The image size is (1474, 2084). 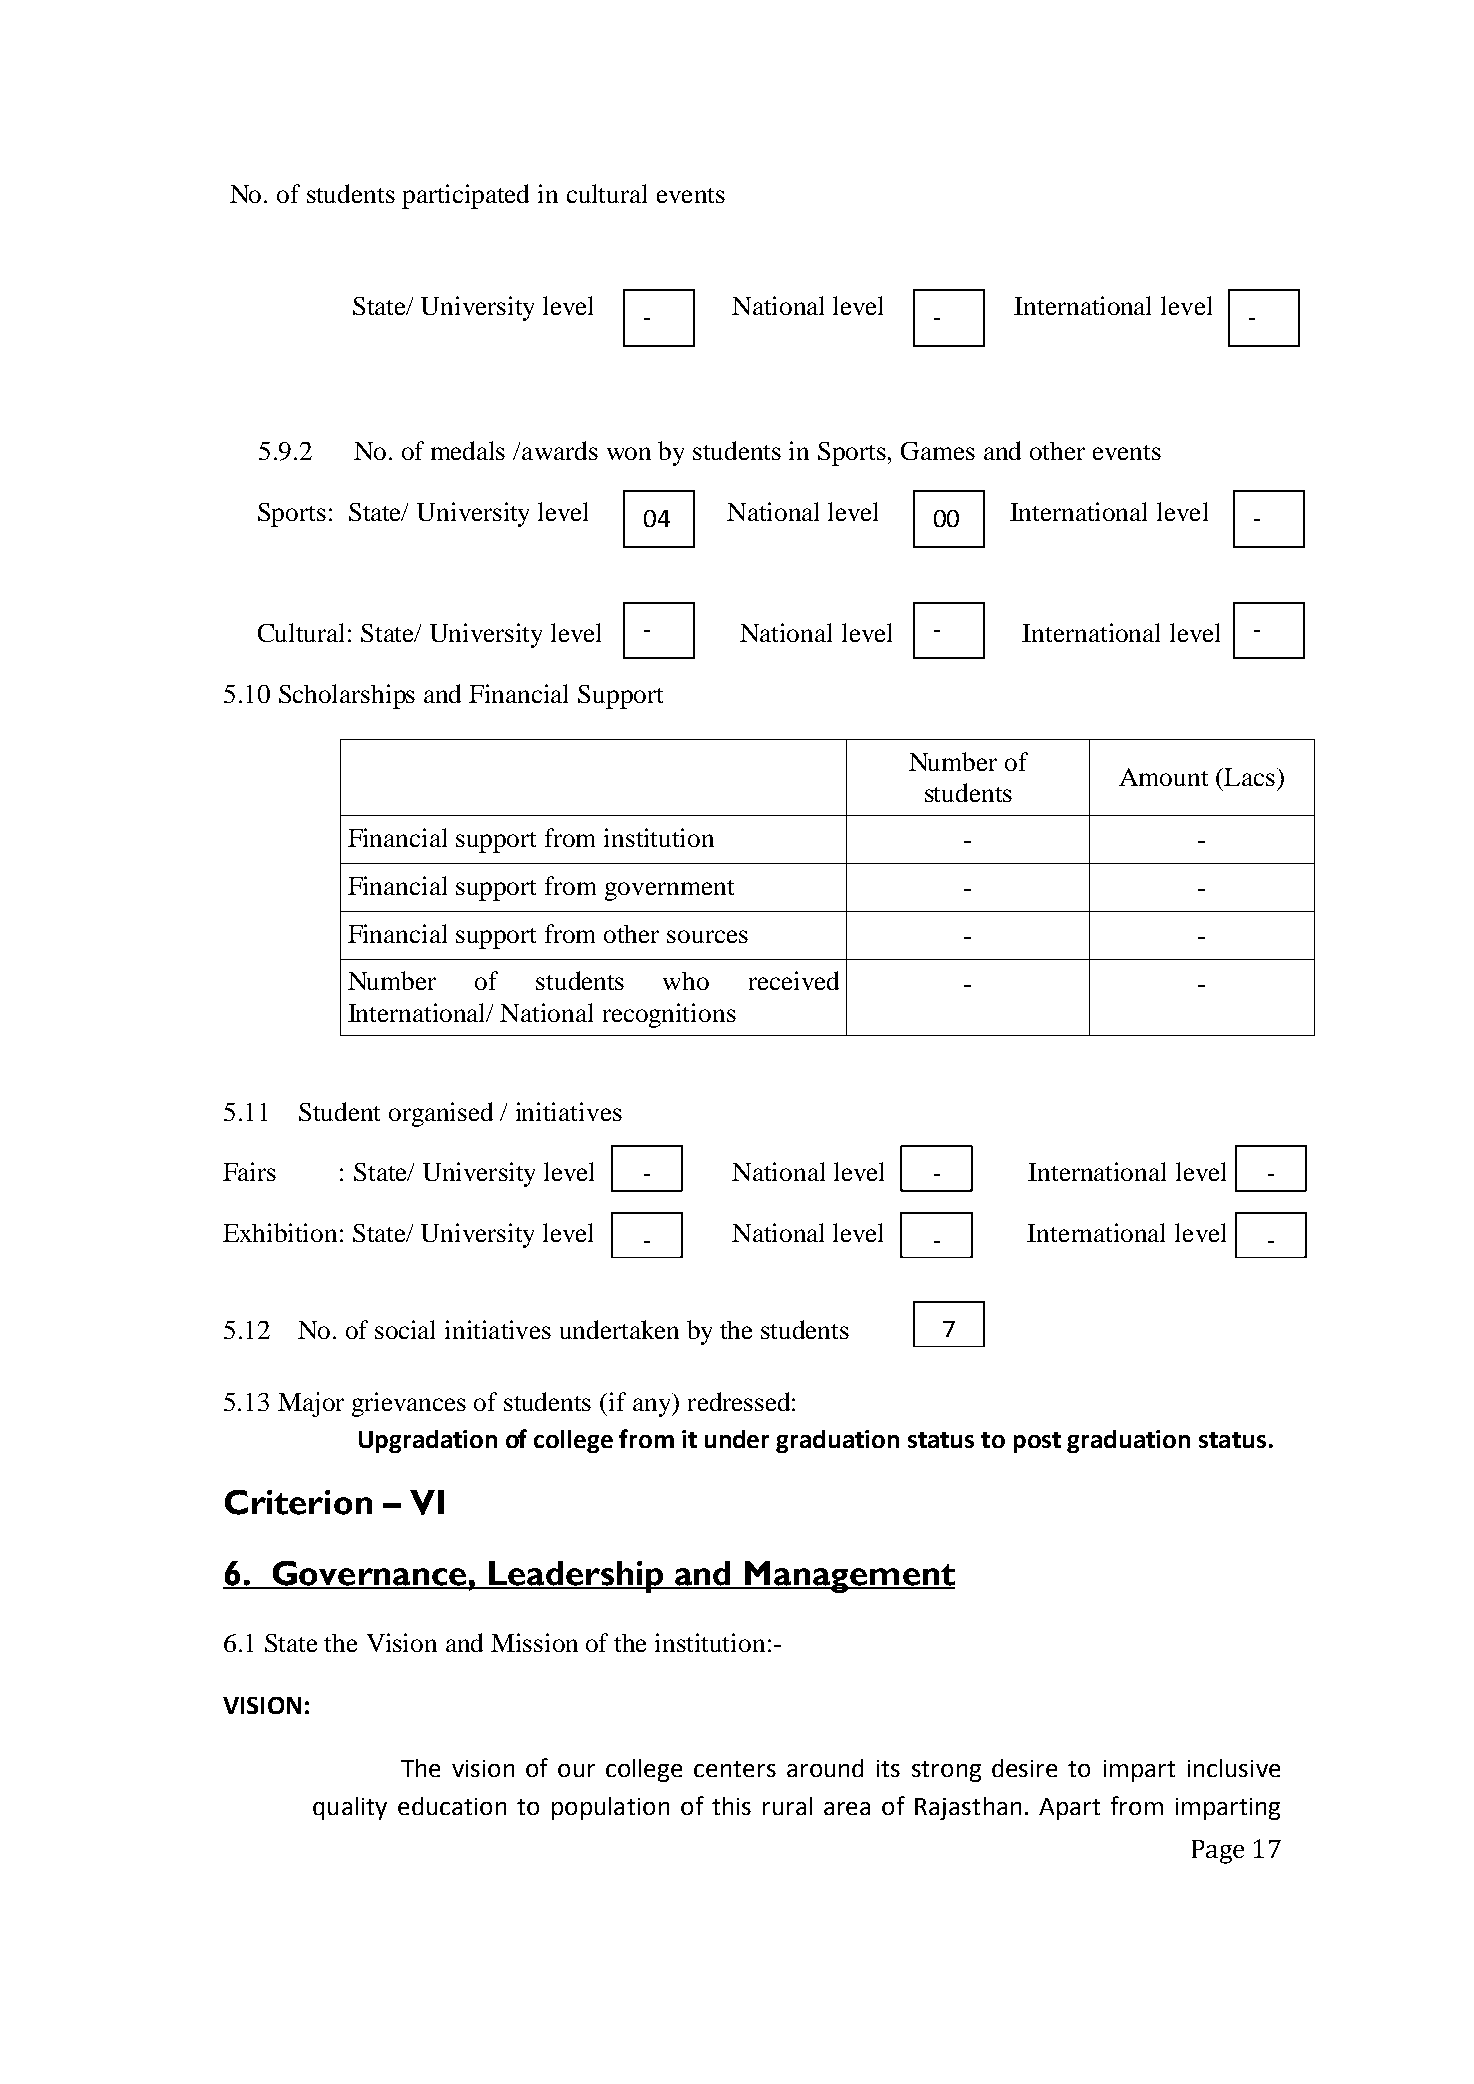 I want to click on Amount, so click(x=1163, y=777).
